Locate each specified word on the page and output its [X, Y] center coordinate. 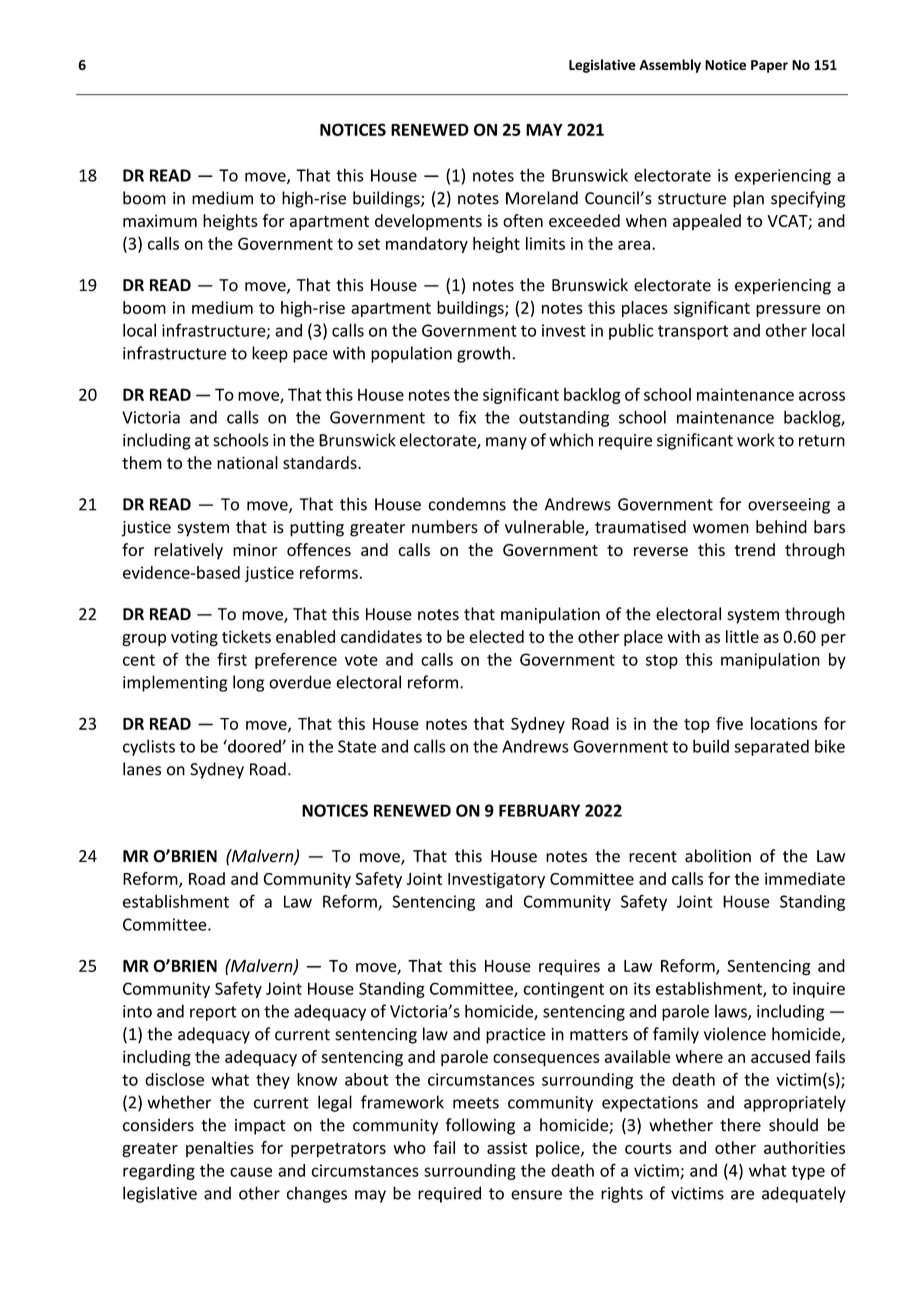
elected [496, 636]
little [742, 636]
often [523, 220]
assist [507, 1147]
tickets [246, 636]
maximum [160, 220]
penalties [220, 1149]
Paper [769, 66]
